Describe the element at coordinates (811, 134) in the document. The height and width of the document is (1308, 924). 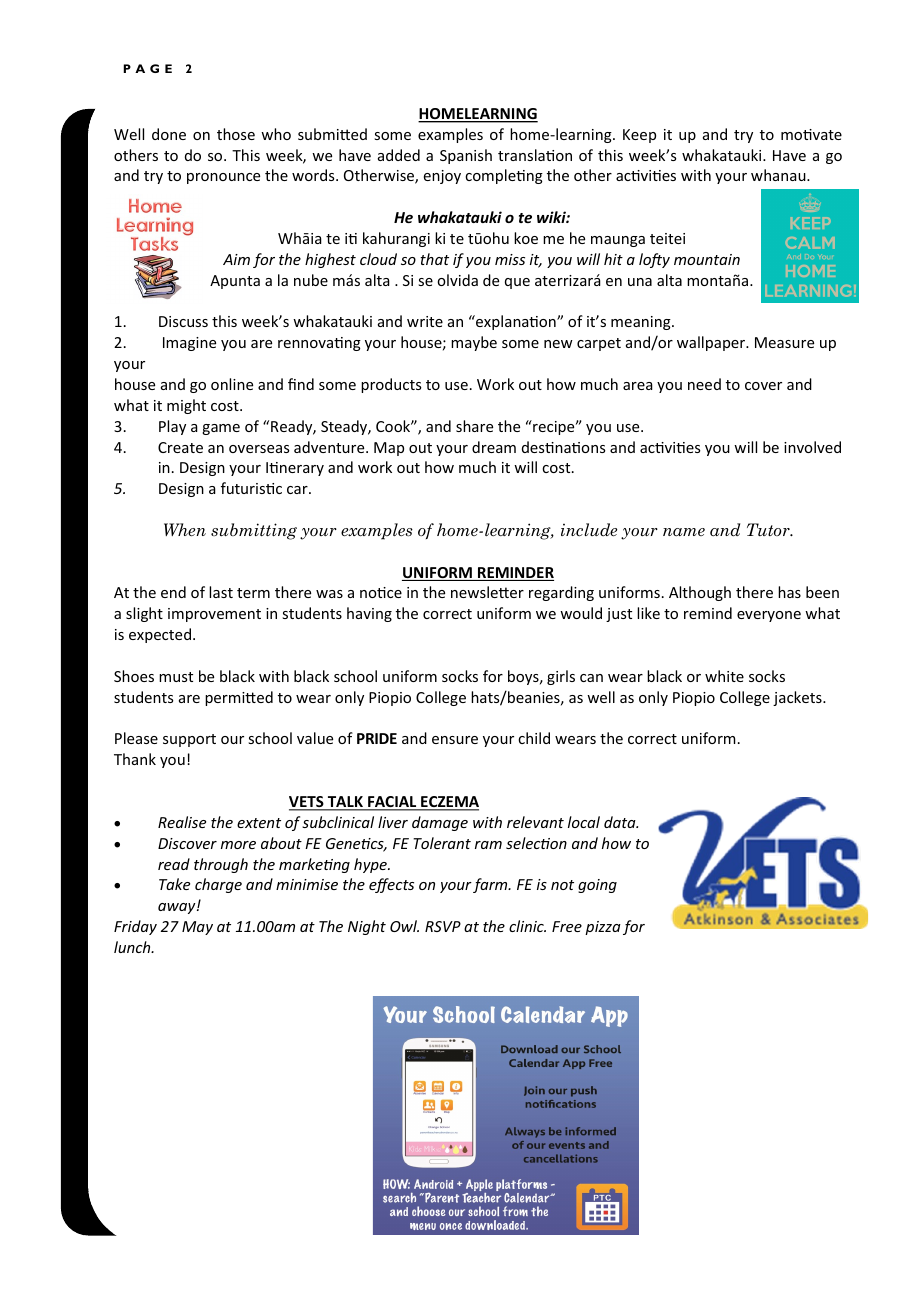
I see `motivate` at that location.
